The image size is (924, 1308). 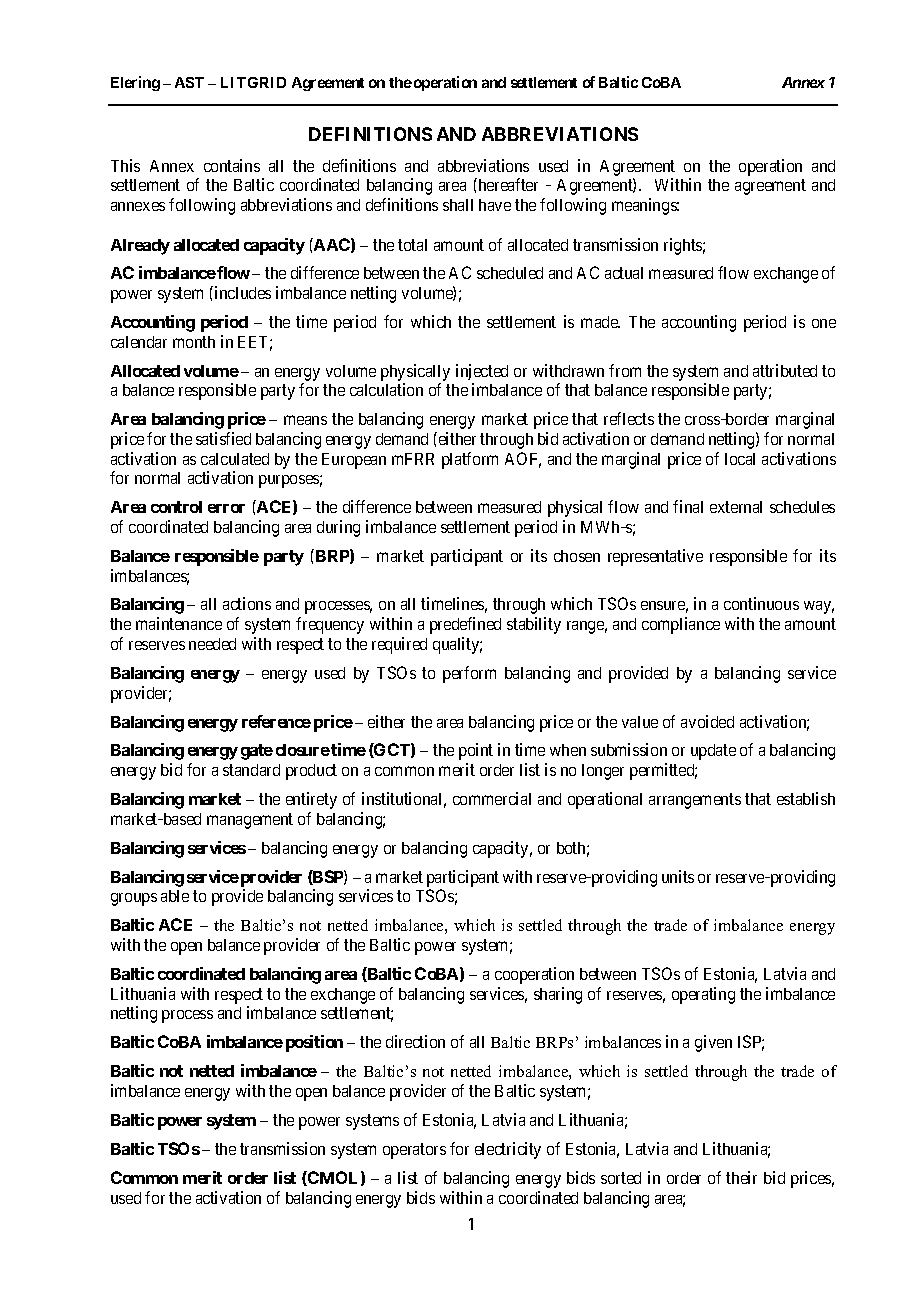 I want to click on hereafter, so click(x=507, y=184).
